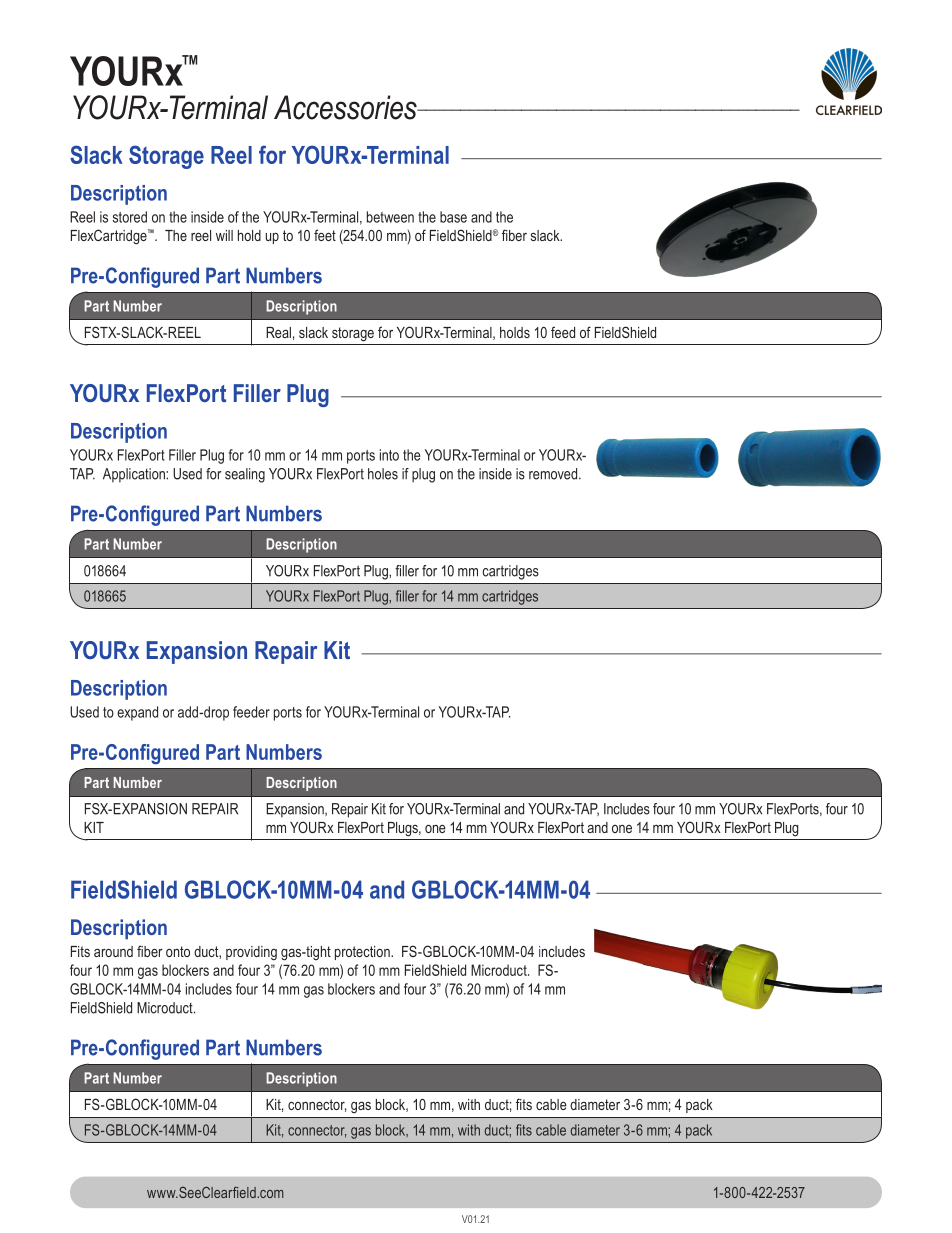  What do you see at coordinates (383, 474) in the document?
I see `holes` at bounding box center [383, 474].
